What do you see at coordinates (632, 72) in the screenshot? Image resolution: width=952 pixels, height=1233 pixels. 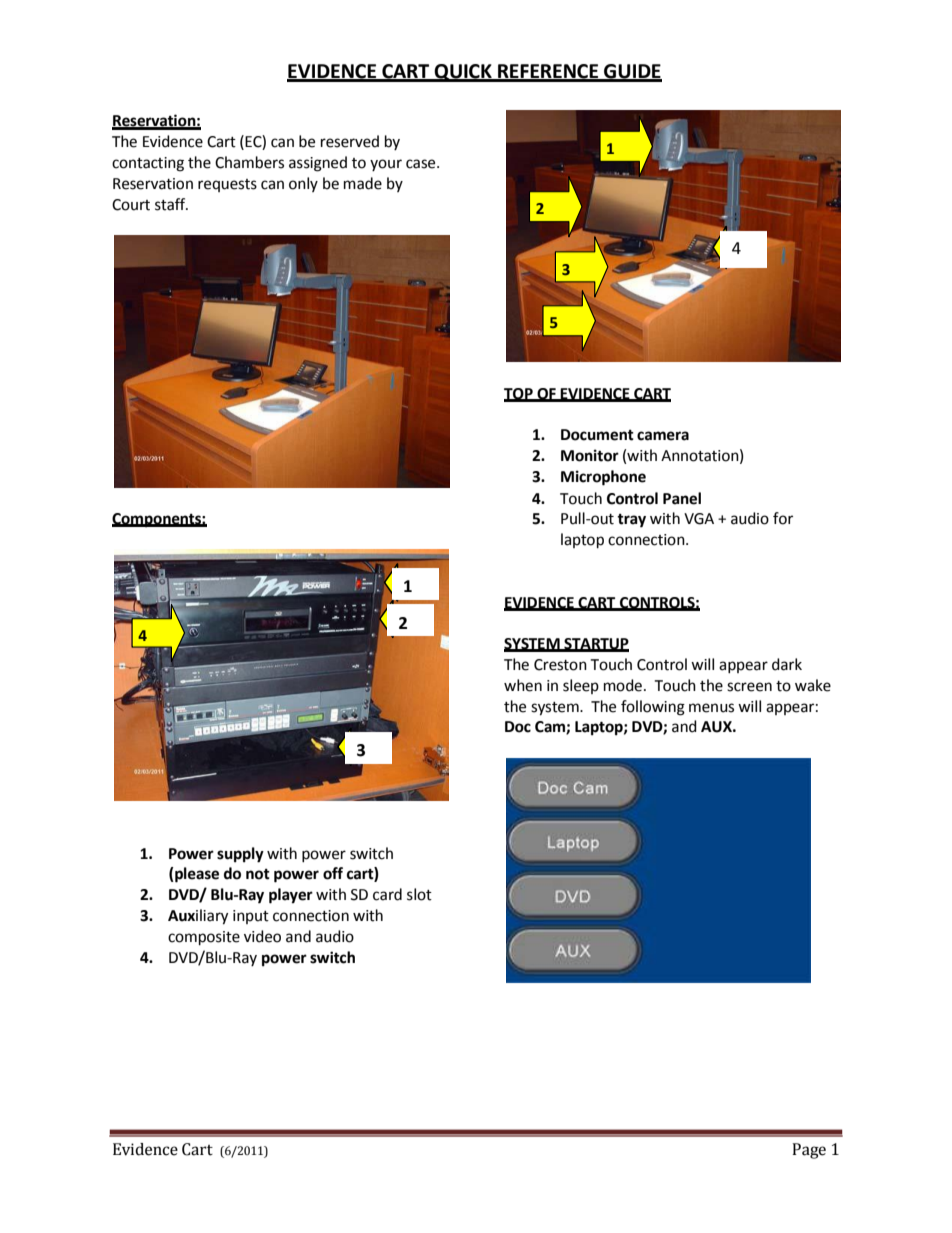 I see `GUIDE` at bounding box center [632, 72].
